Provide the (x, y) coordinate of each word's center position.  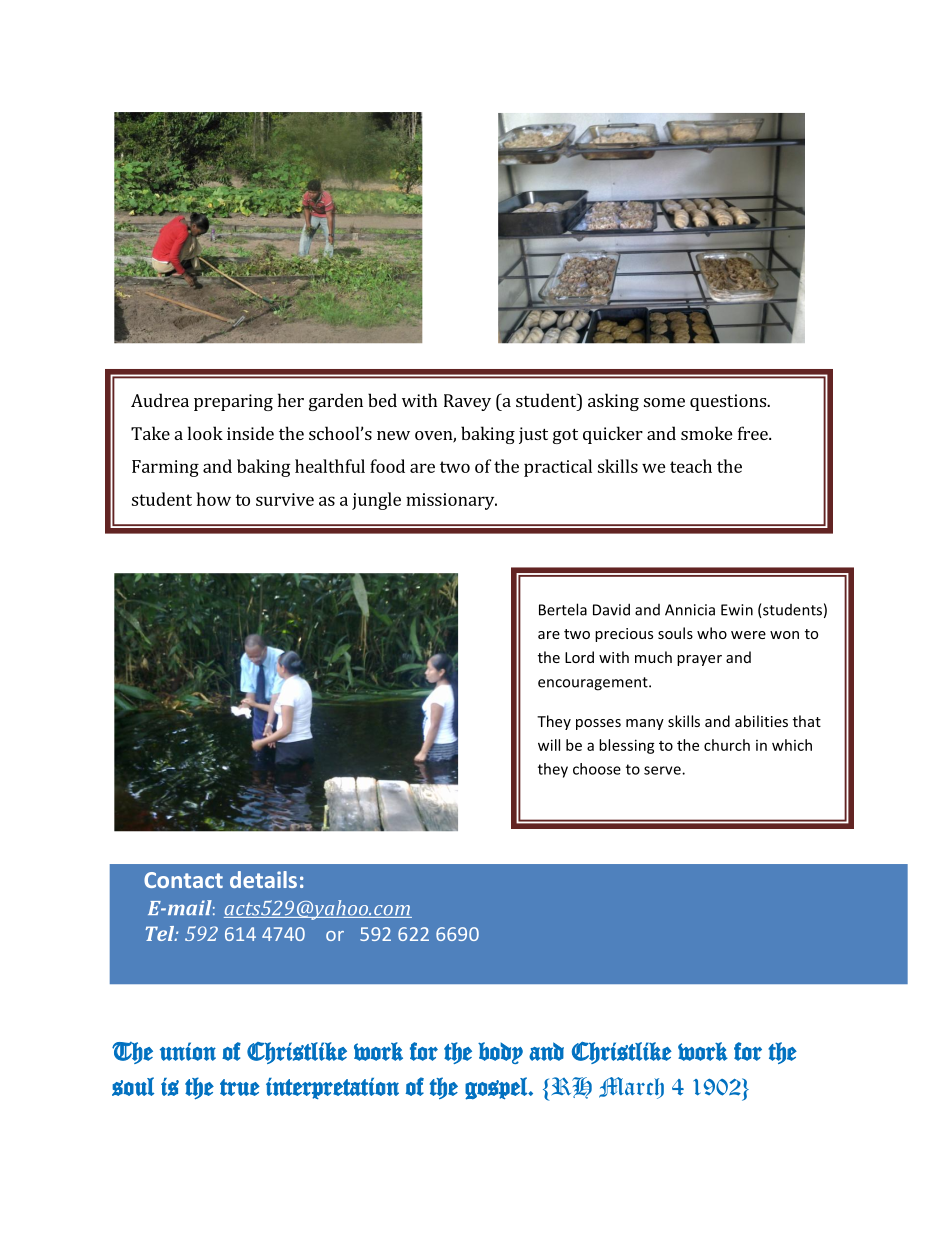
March (631, 1088)
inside (250, 433)
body (500, 1053)
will (549, 745)
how (214, 499)
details (263, 879)
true (240, 1087)
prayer (699, 660)
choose (597, 769)
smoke (706, 433)
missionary (451, 501)
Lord (579, 657)
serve (663, 770)
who (712, 633)
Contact (183, 880)
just (533, 435)
